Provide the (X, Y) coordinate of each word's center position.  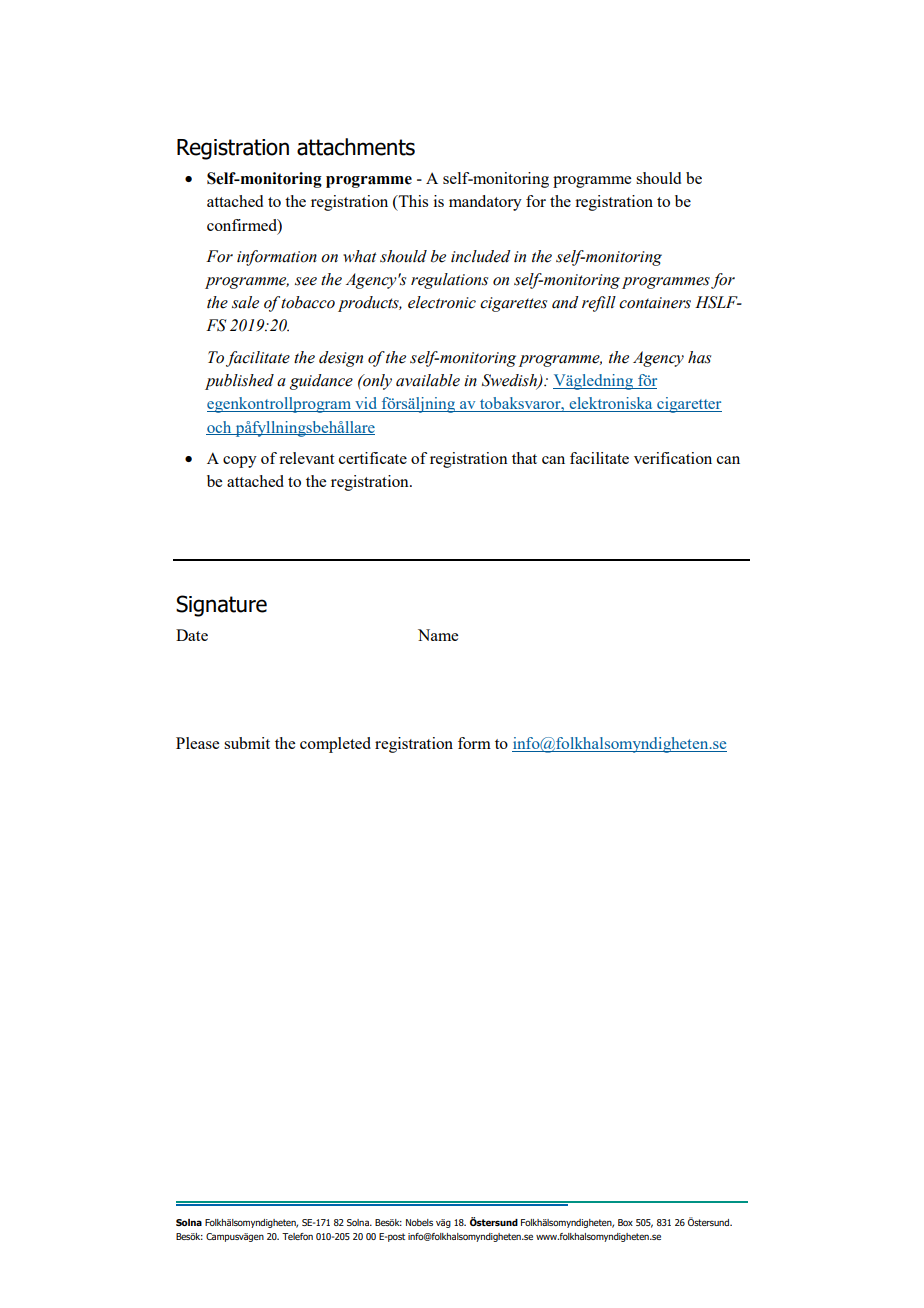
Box (625, 1222)
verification (673, 458)
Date (192, 635)
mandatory (485, 203)
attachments (356, 147)
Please (197, 743)
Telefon (297, 1236)
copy (240, 462)
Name (438, 635)
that (524, 458)
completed (335, 745)
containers (655, 303)
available (428, 380)
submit (247, 743)
